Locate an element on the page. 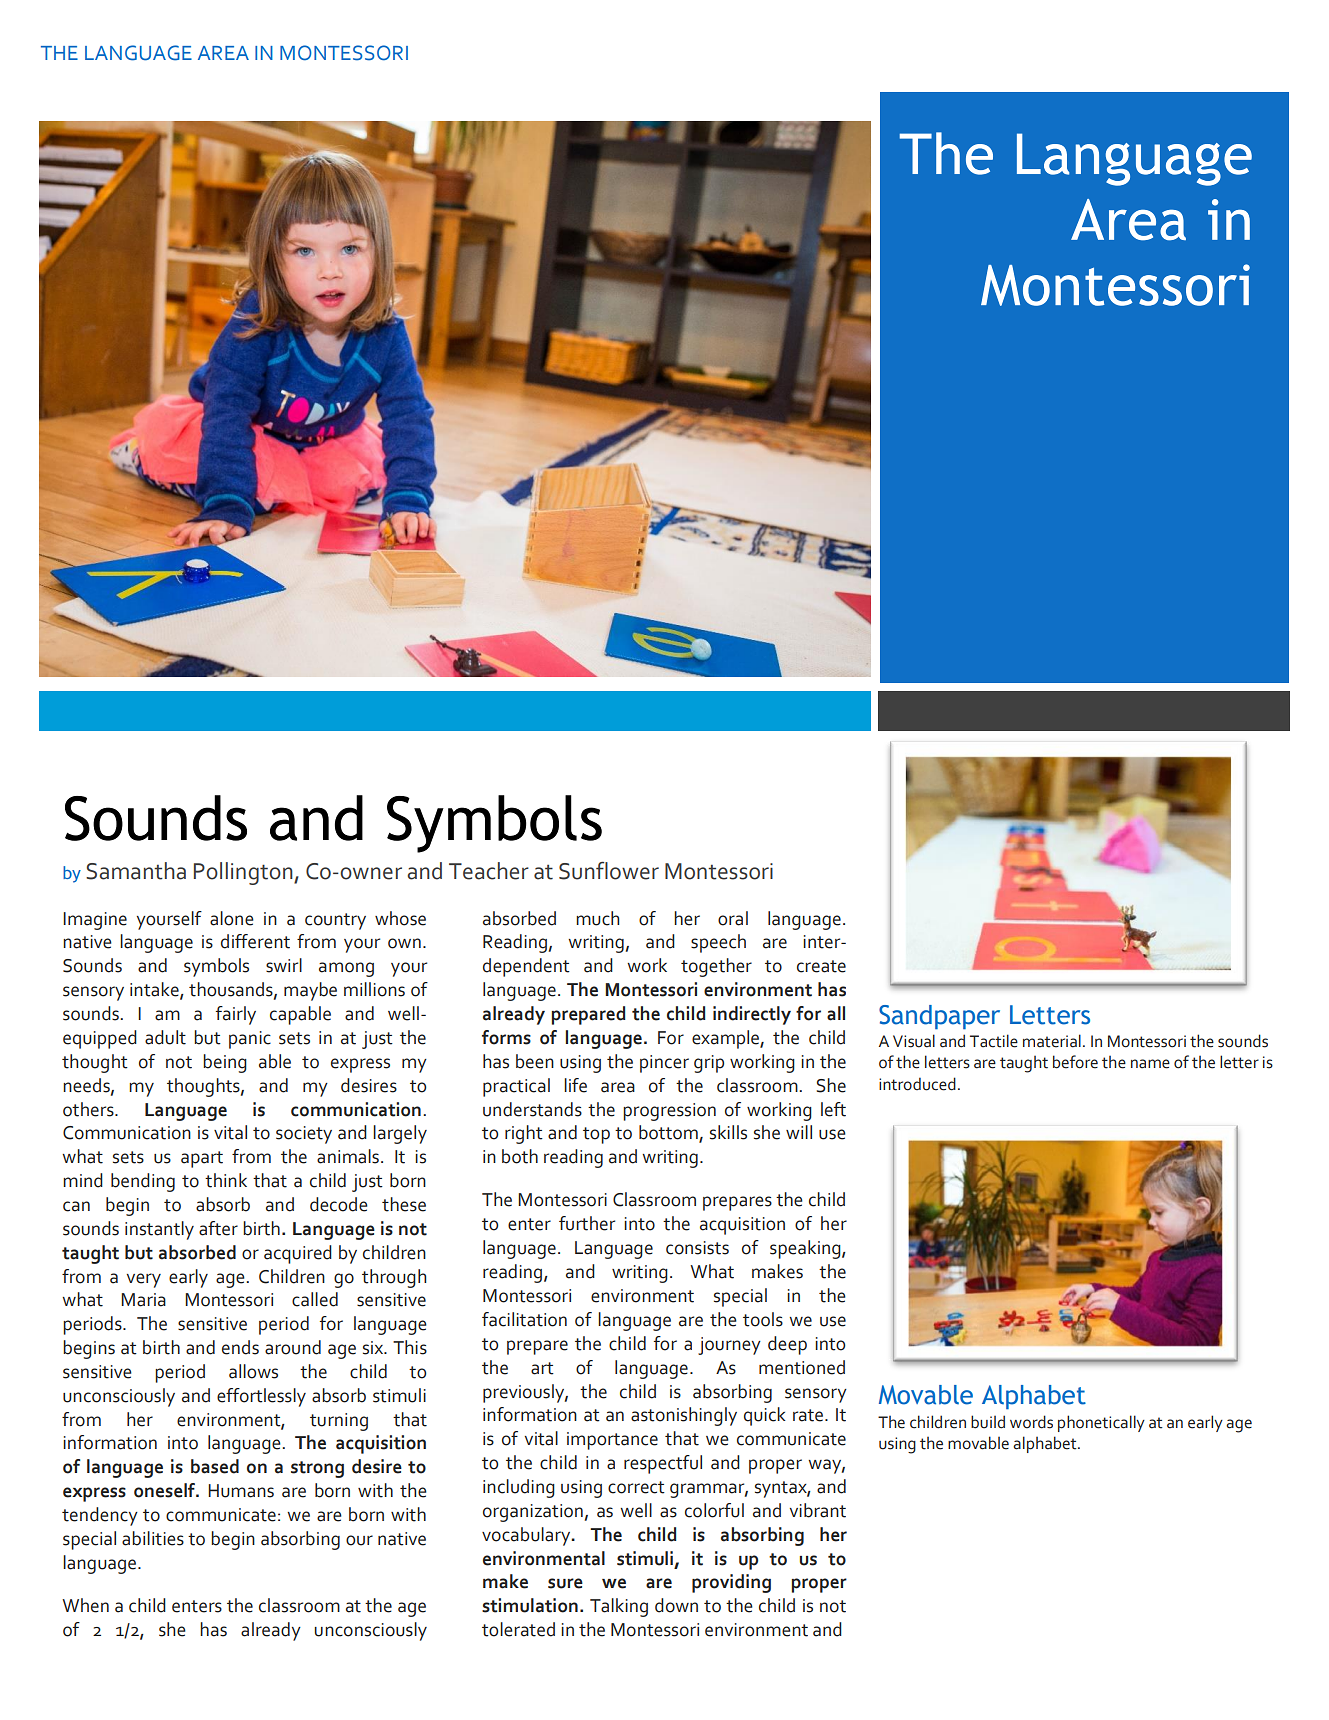  after is located at coordinates (218, 1228).
